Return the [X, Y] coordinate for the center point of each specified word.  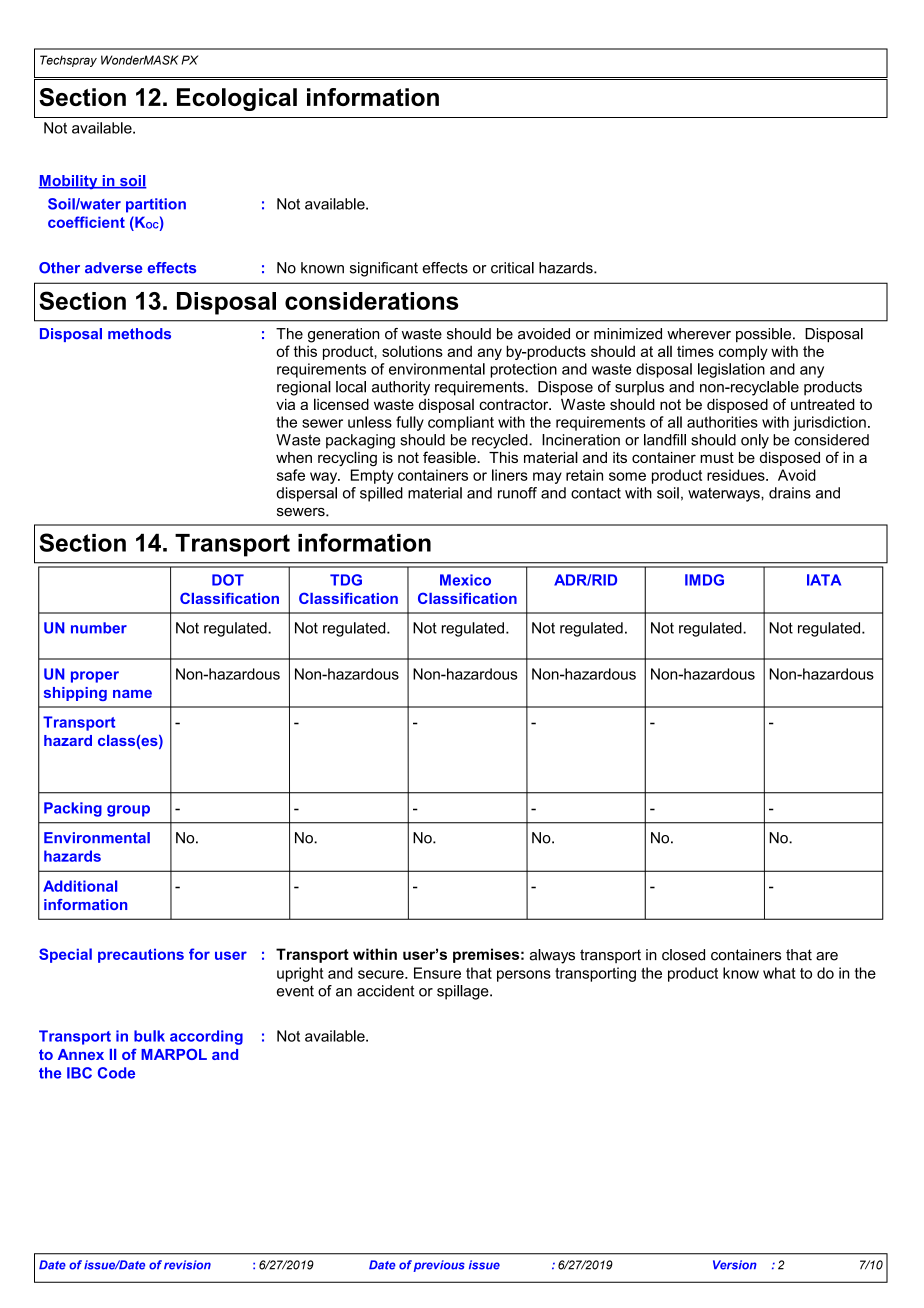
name [132, 694]
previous [439, 1266]
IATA [824, 580]
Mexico [465, 580]
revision [187, 1265]
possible [765, 335]
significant [384, 269]
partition [156, 205]
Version [735, 1265]
